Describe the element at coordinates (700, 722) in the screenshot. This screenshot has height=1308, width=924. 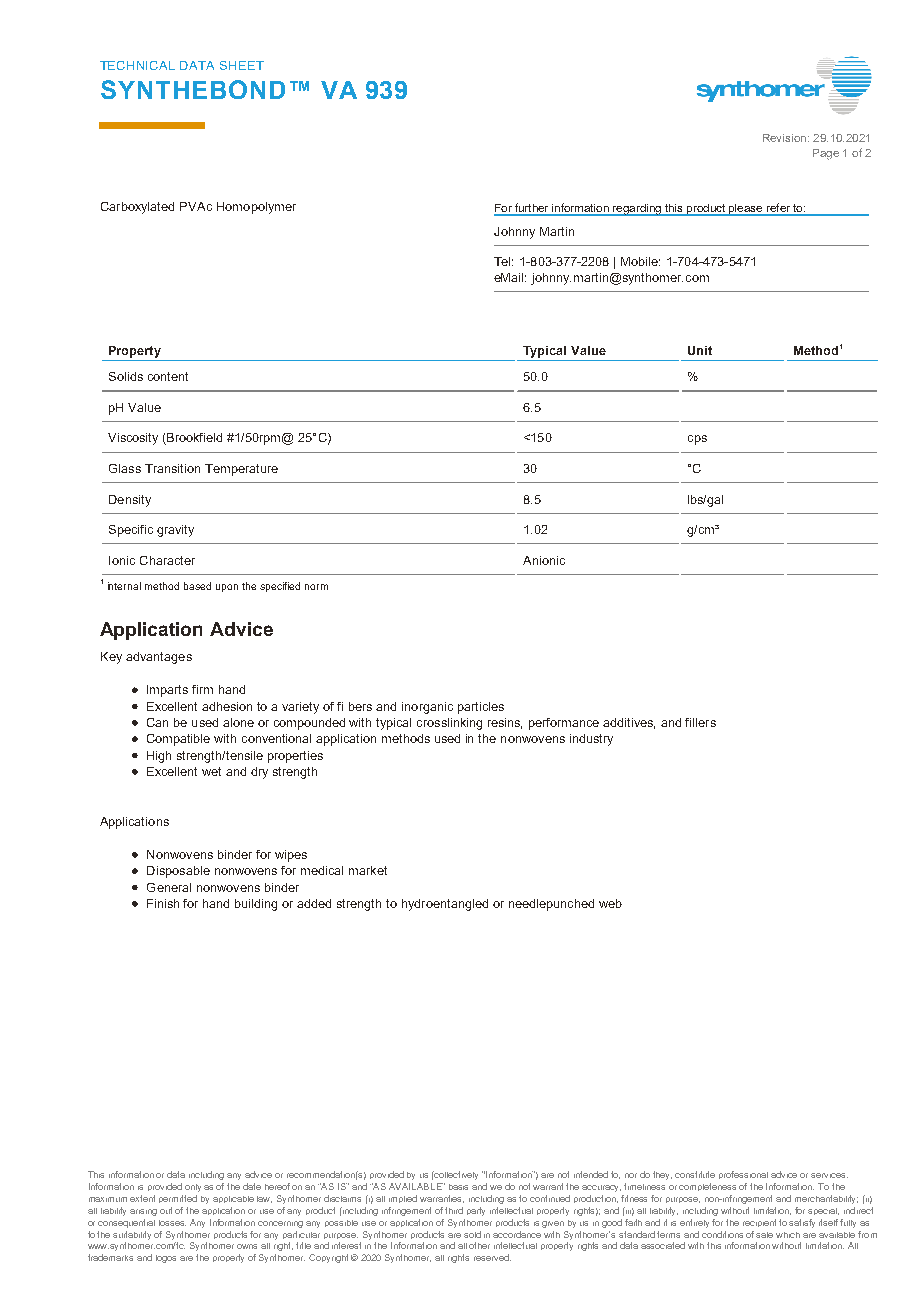
I see `fillers` at that location.
